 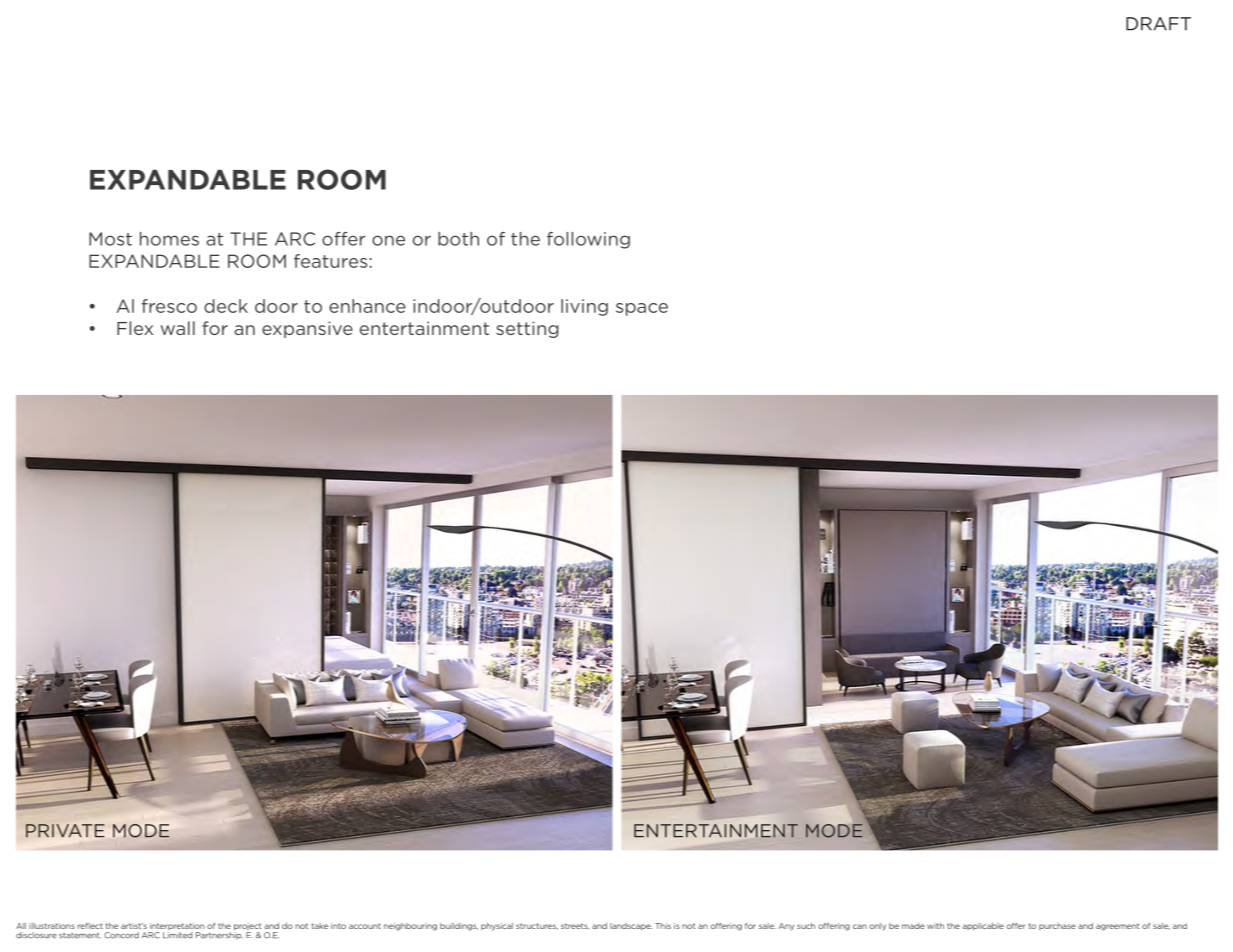 What do you see at coordinates (588, 240) in the image?
I see `following` at bounding box center [588, 240].
